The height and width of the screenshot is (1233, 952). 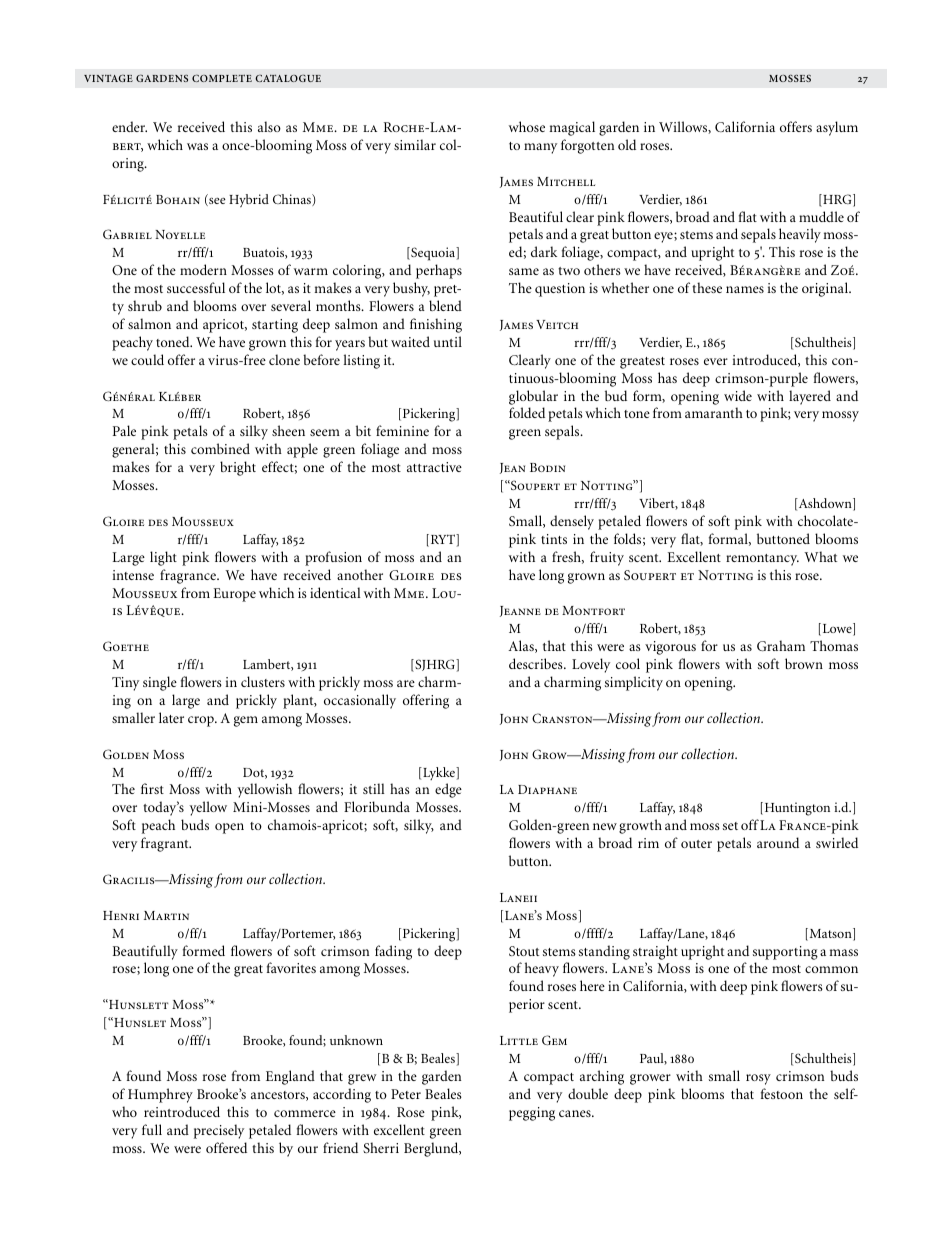 I want to click on around, so click(x=778, y=842).
